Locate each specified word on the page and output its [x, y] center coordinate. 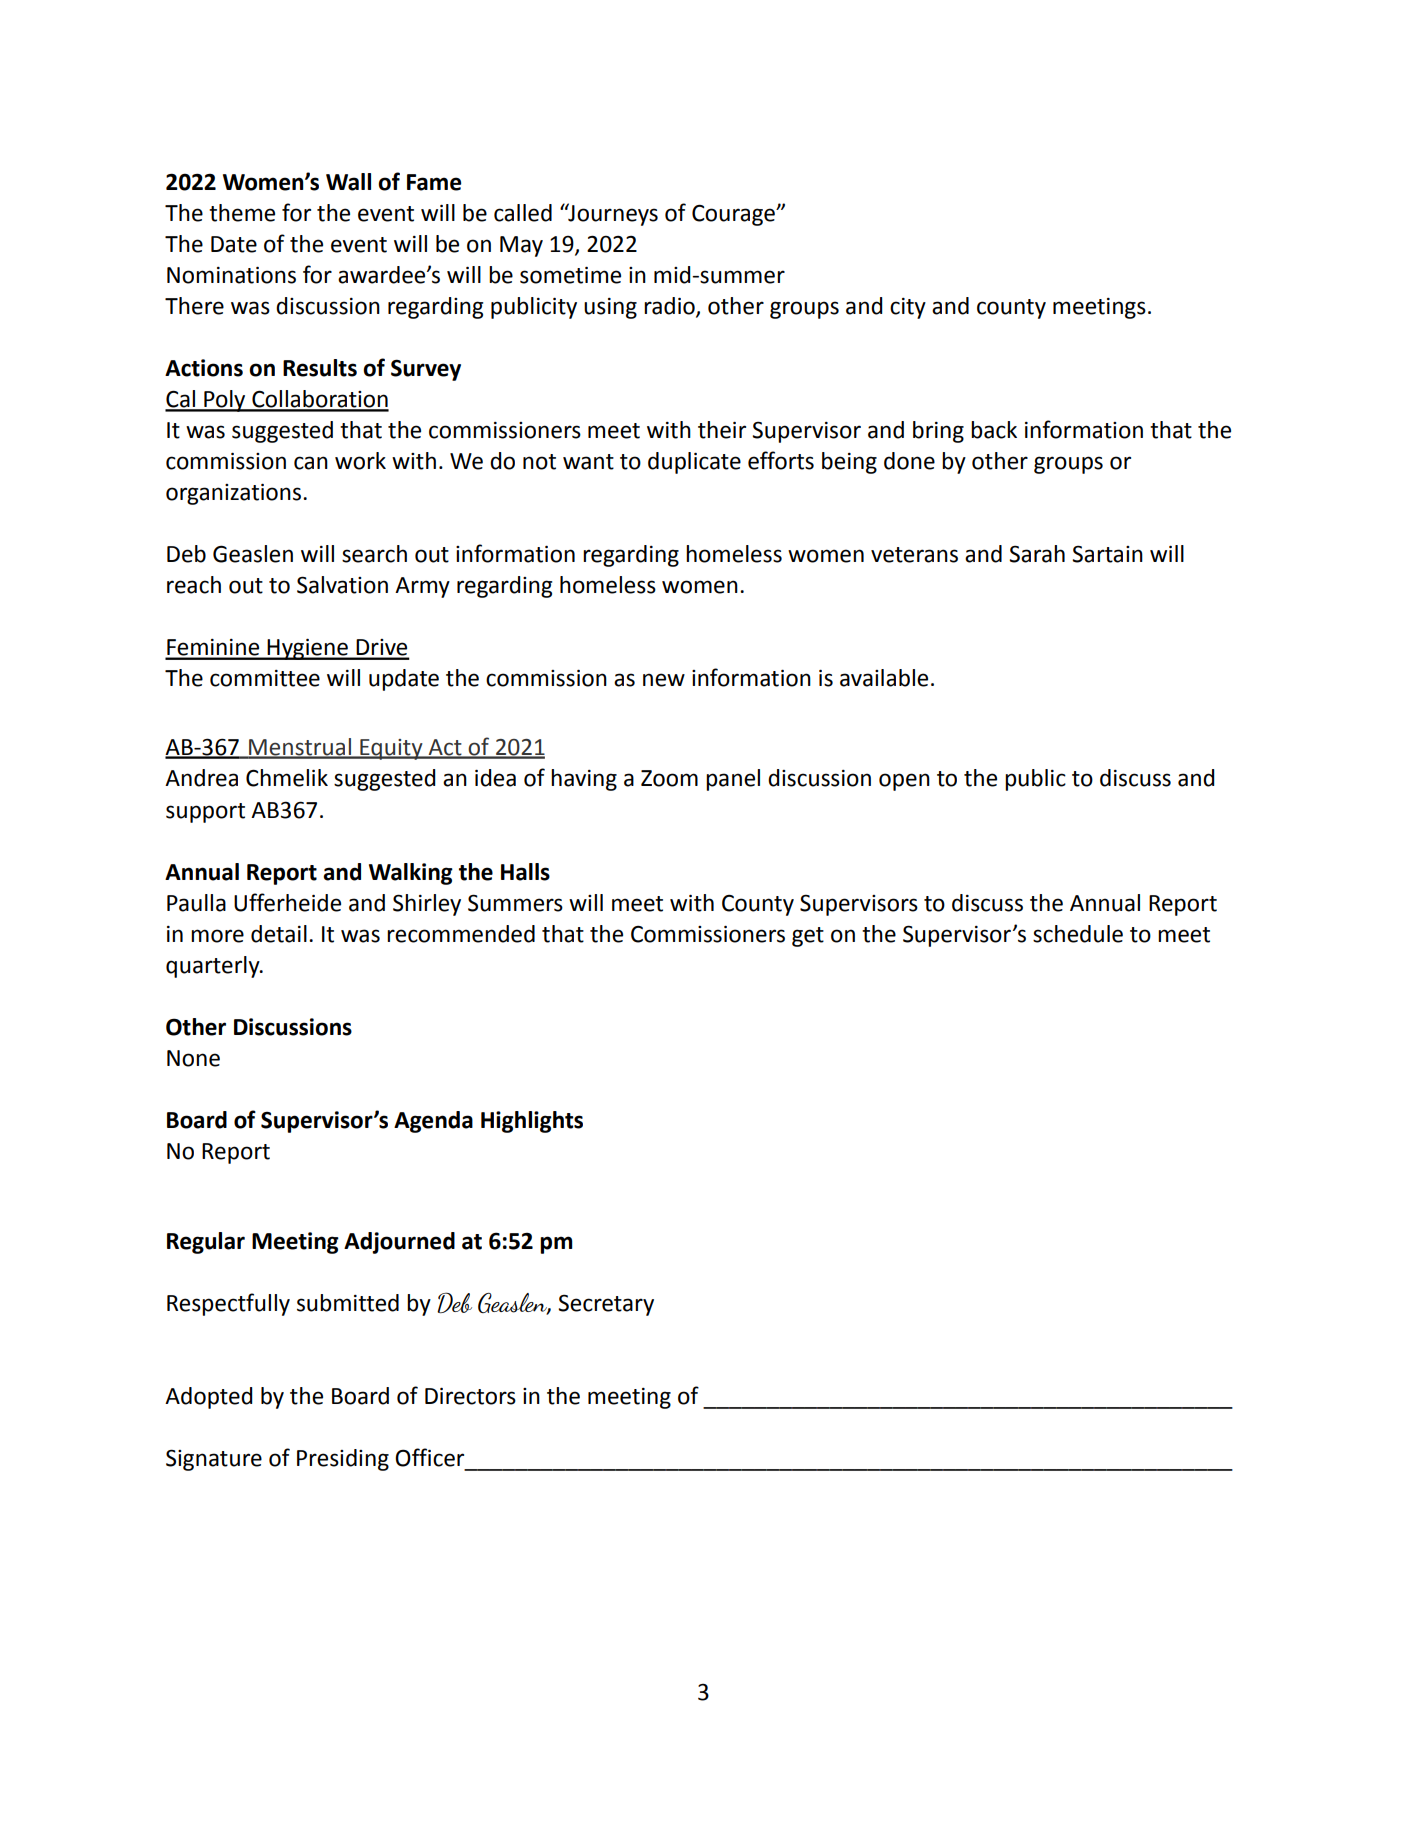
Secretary [606, 1305]
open [904, 782]
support [205, 813]
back [994, 430]
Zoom [669, 778]
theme [242, 213]
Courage [734, 215]
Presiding [343, 1460]
